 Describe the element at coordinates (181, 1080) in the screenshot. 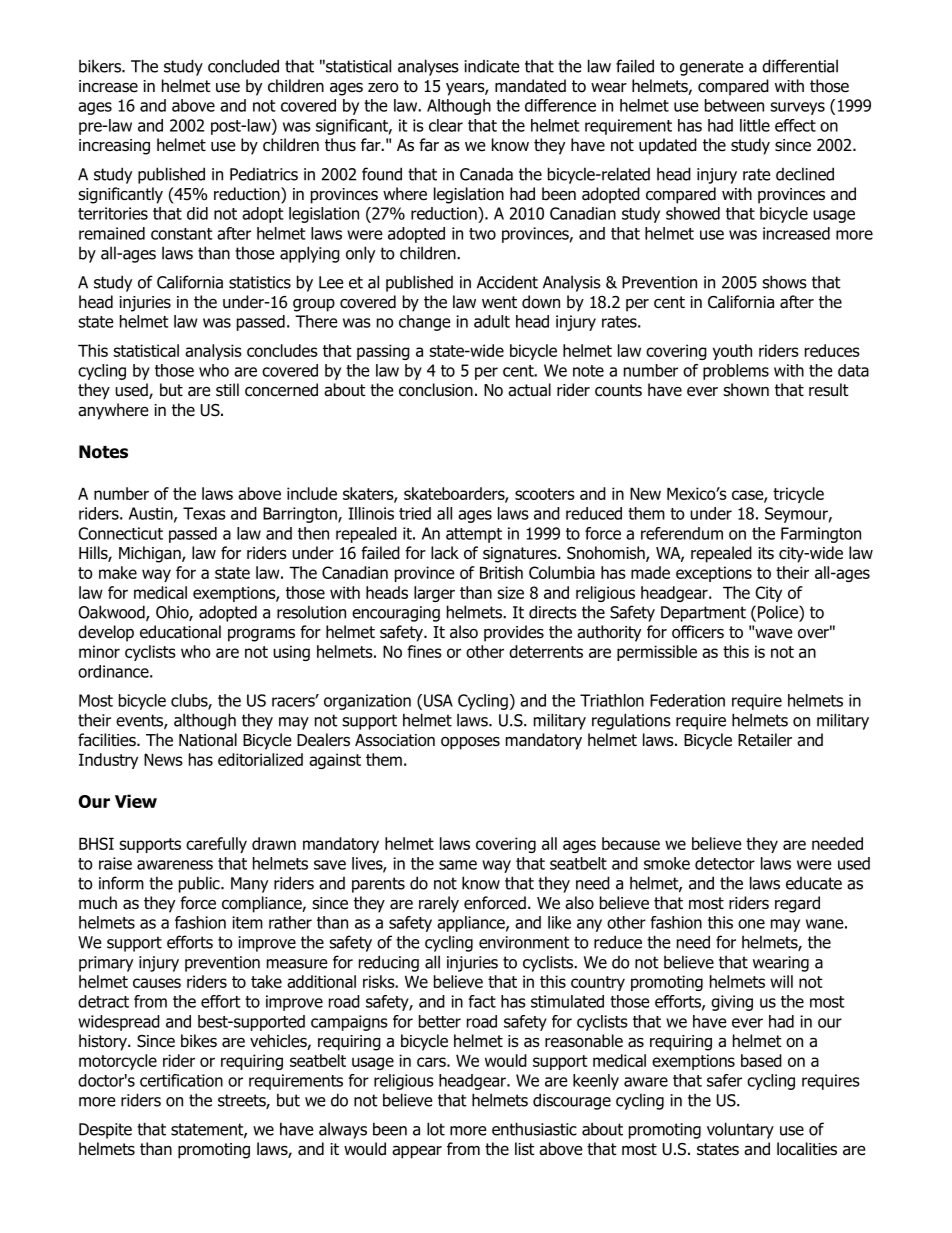

I see `certification` at that location.
